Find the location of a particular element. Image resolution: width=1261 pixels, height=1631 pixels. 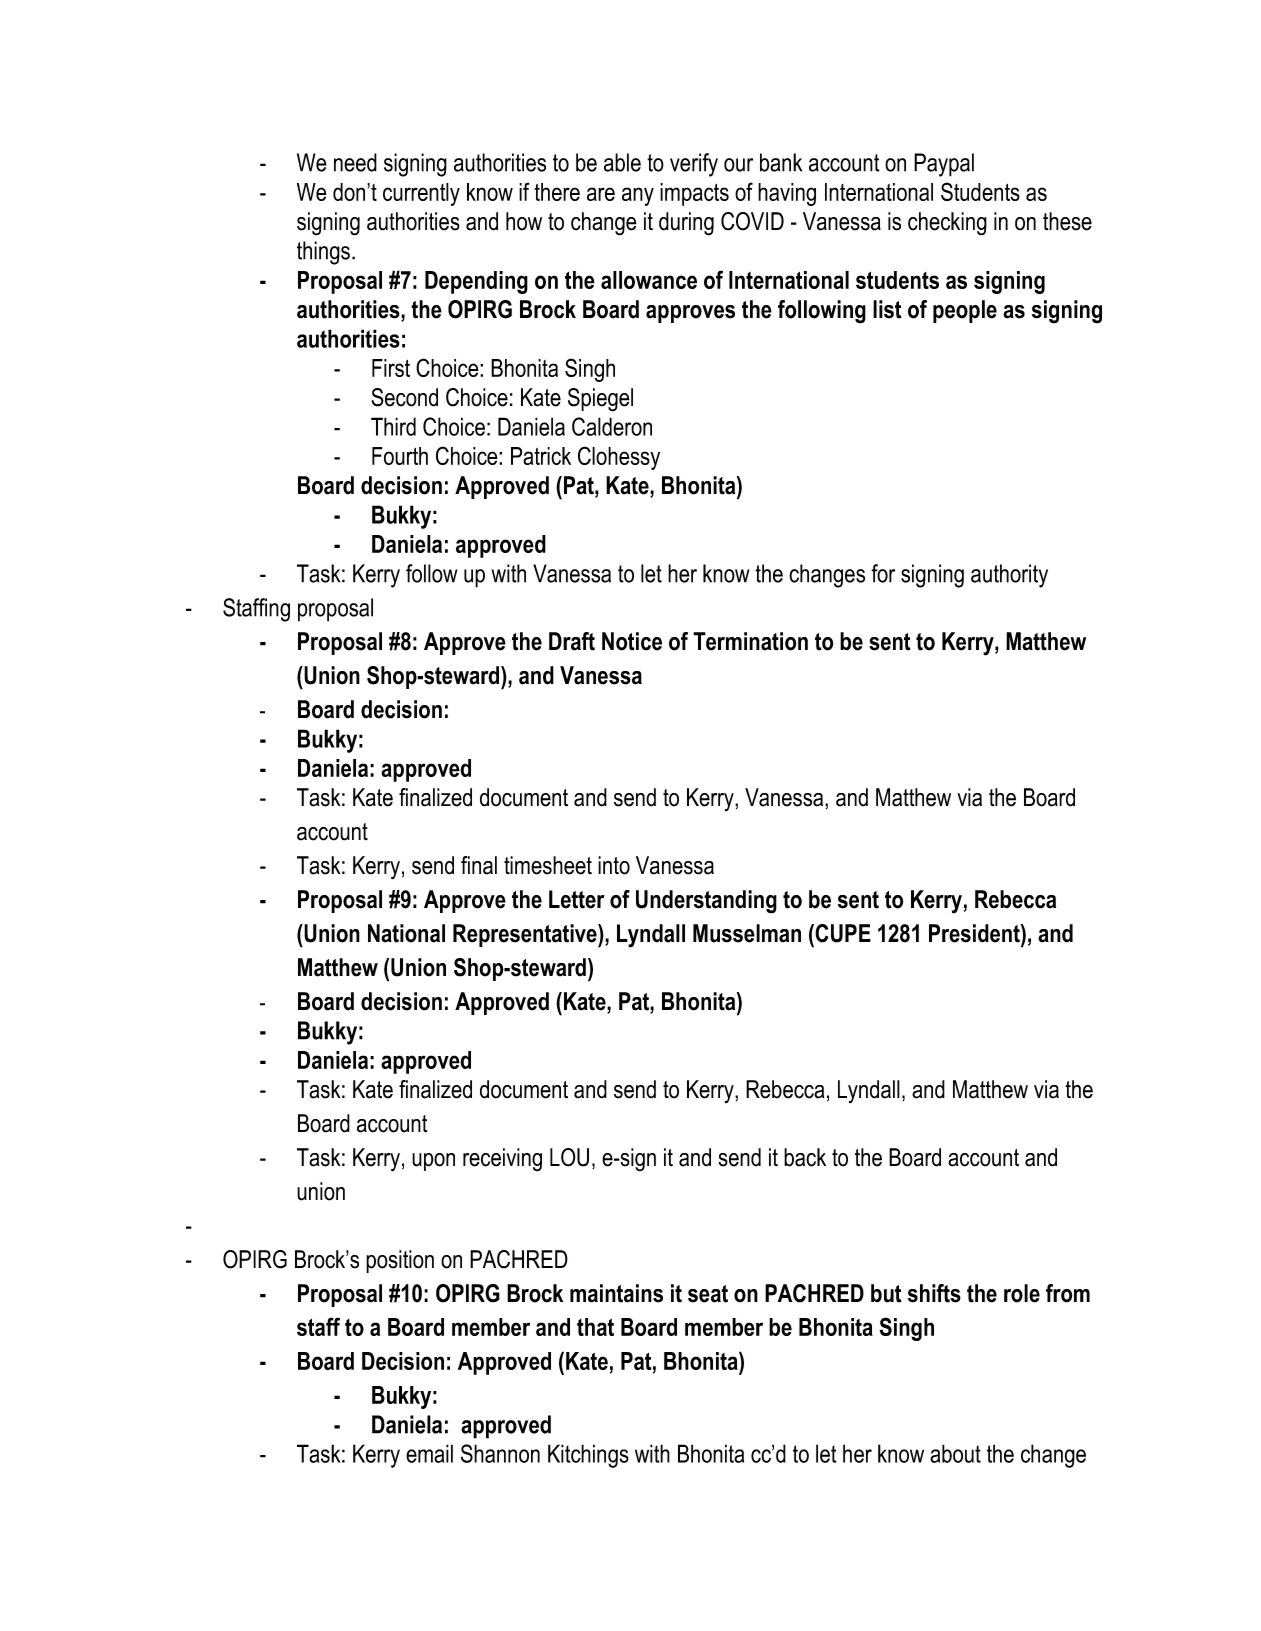

email is located at coordinates (429, 1453).
